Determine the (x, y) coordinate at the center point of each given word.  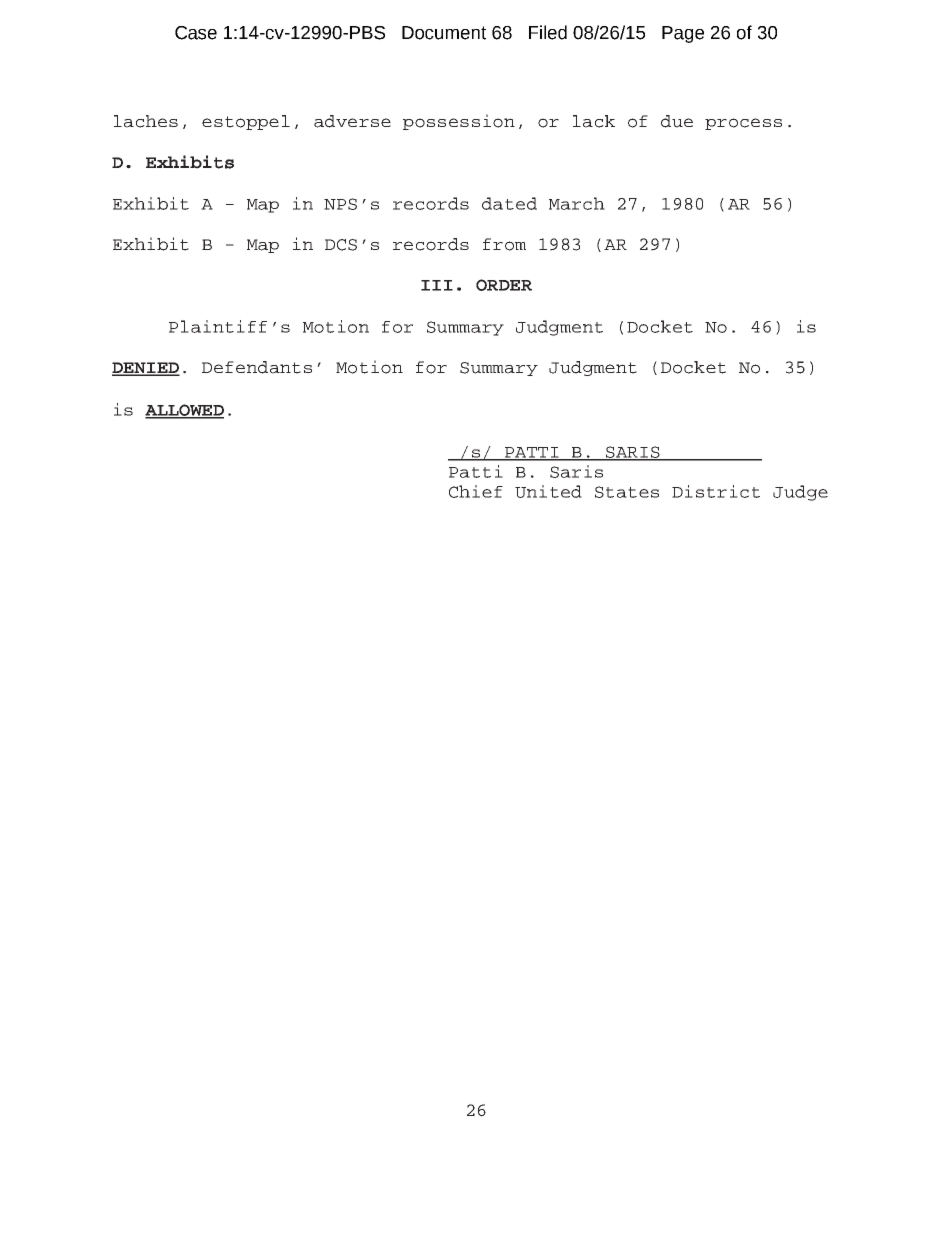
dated (509, 203)
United (548, 491)
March (577, 203)
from (504, 244)
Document (444, 33)
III (437, 285)
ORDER (504, 285)
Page (683, 34)
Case (196, 33)
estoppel (246, 122)
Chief (476, 491)
